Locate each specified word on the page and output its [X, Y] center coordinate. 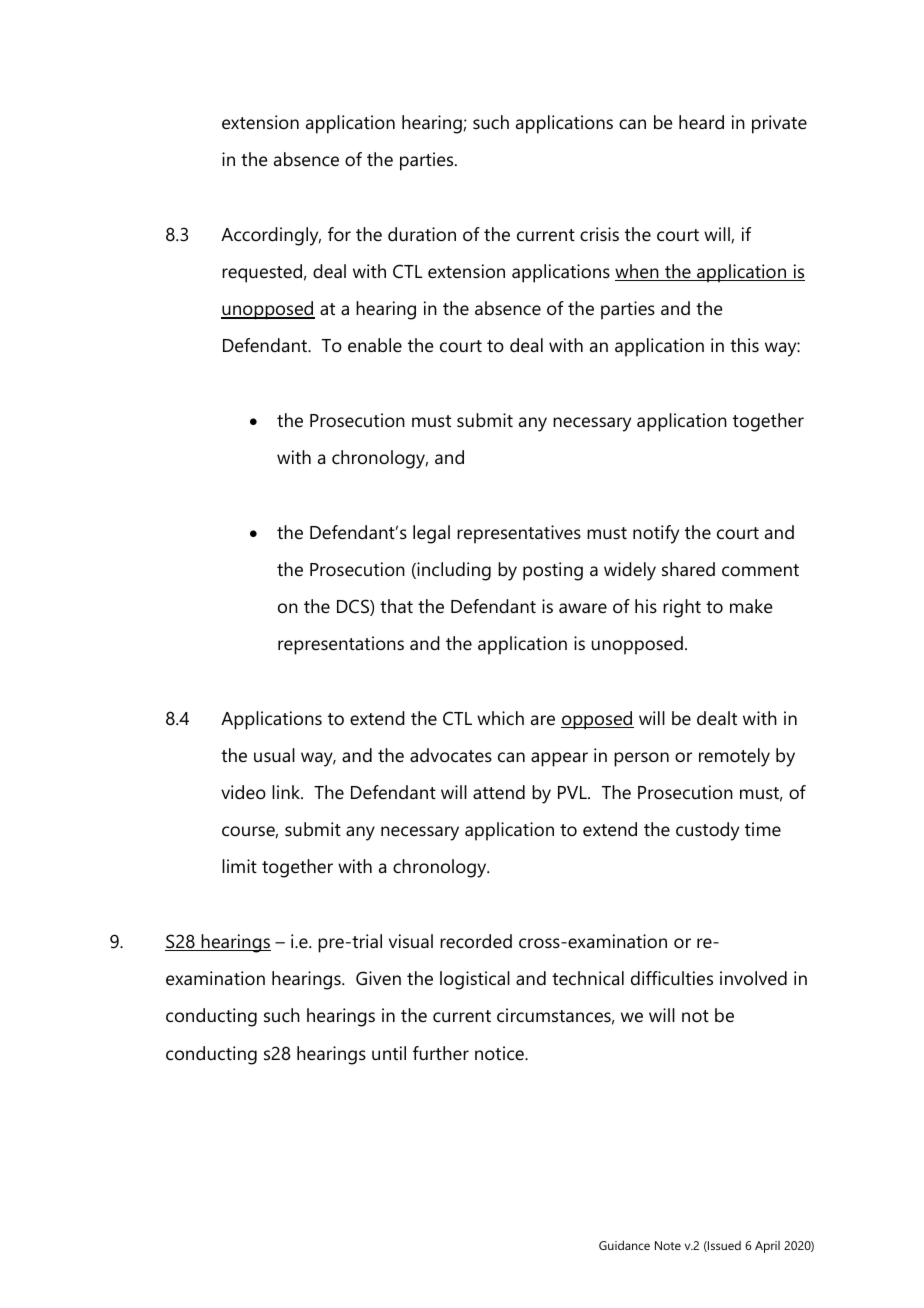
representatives [519, 534]
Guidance [624, 1245]
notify [656, 534]
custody [707, 831]
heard [701, 122]
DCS [354, 607]
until [389, 1053]
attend [499, 792]
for [339, 234]
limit [239, 866]
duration [422, 234]
